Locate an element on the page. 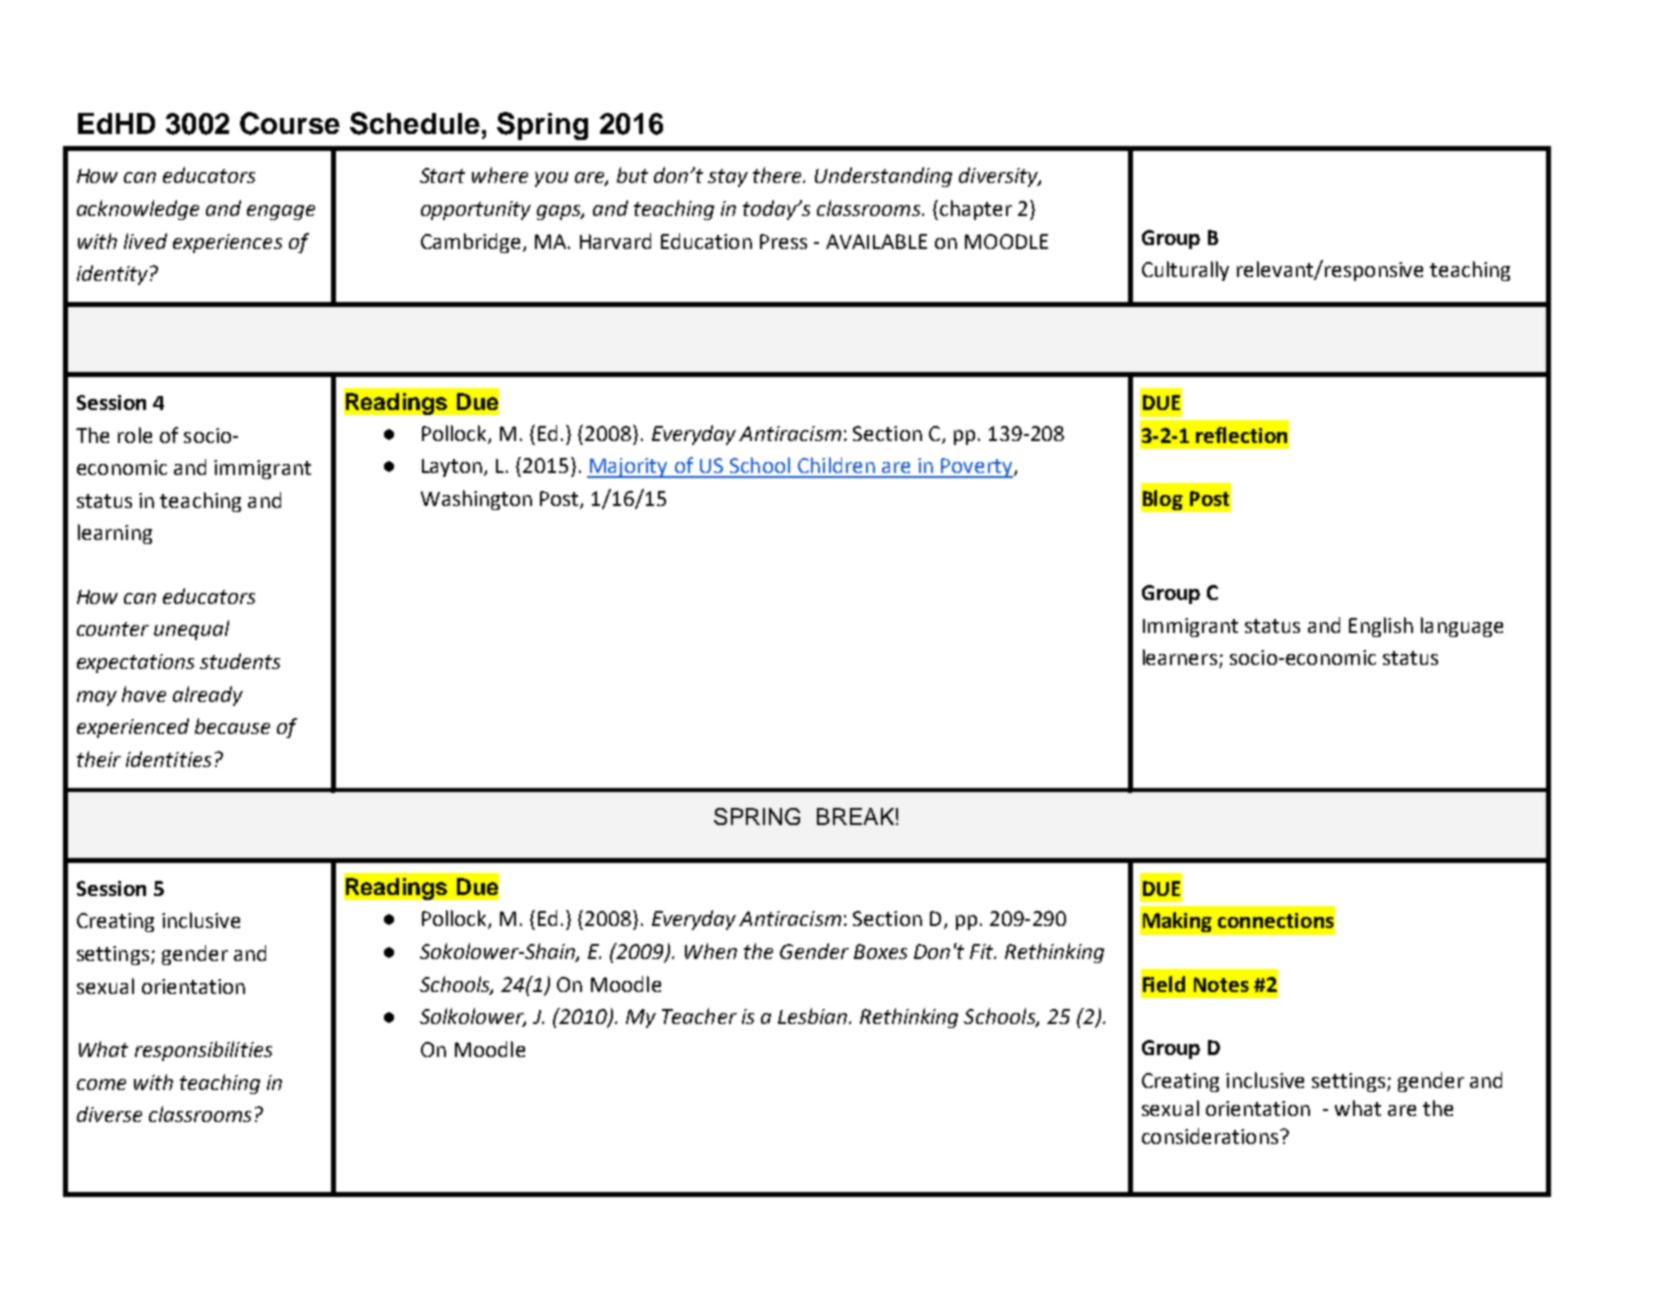 Image resolution: width=1673 pixels, height=1293 pixels. diverse is located at coordinates (109, 1114).
